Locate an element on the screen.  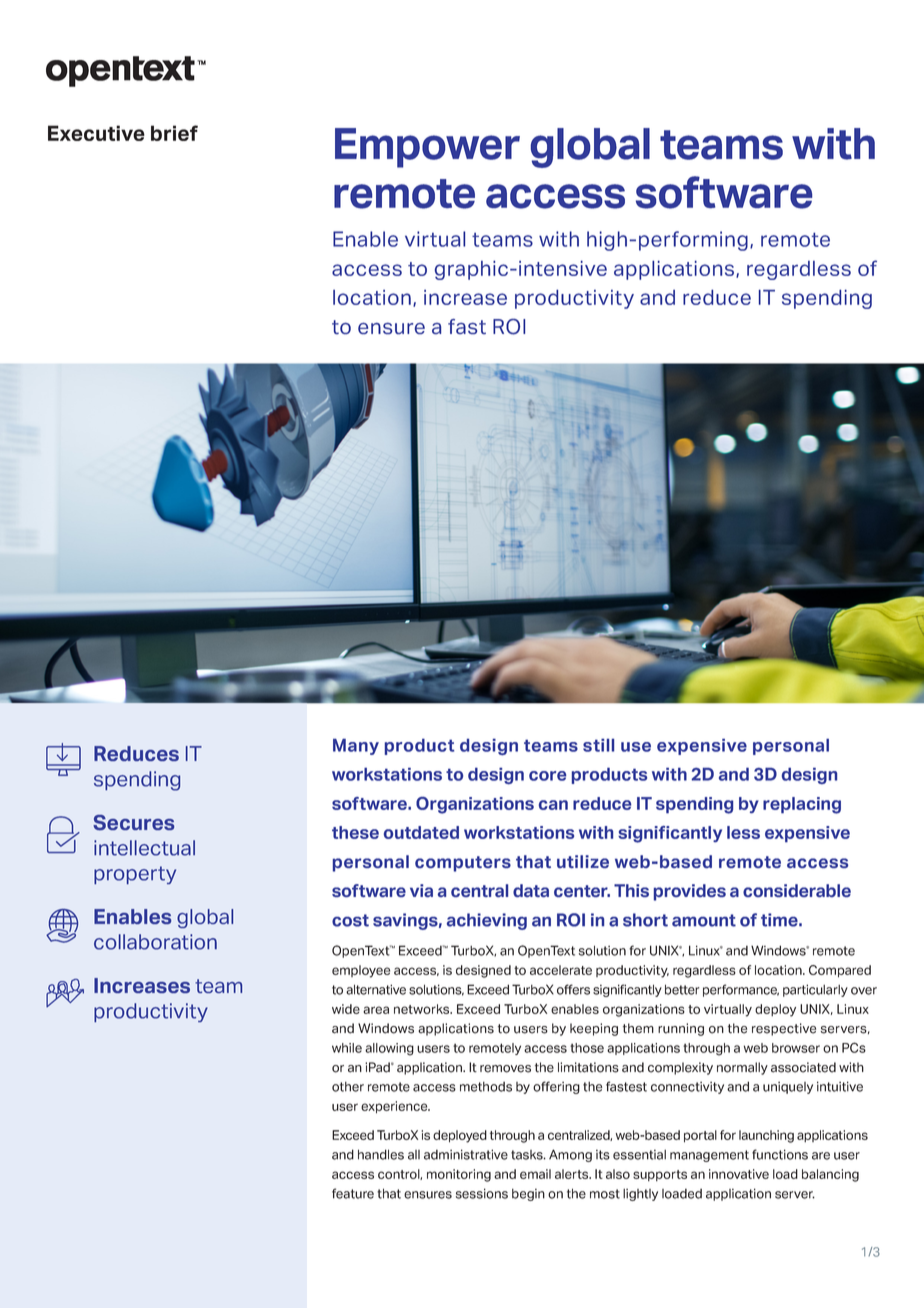
Many is located at coordinates (356, 747).
